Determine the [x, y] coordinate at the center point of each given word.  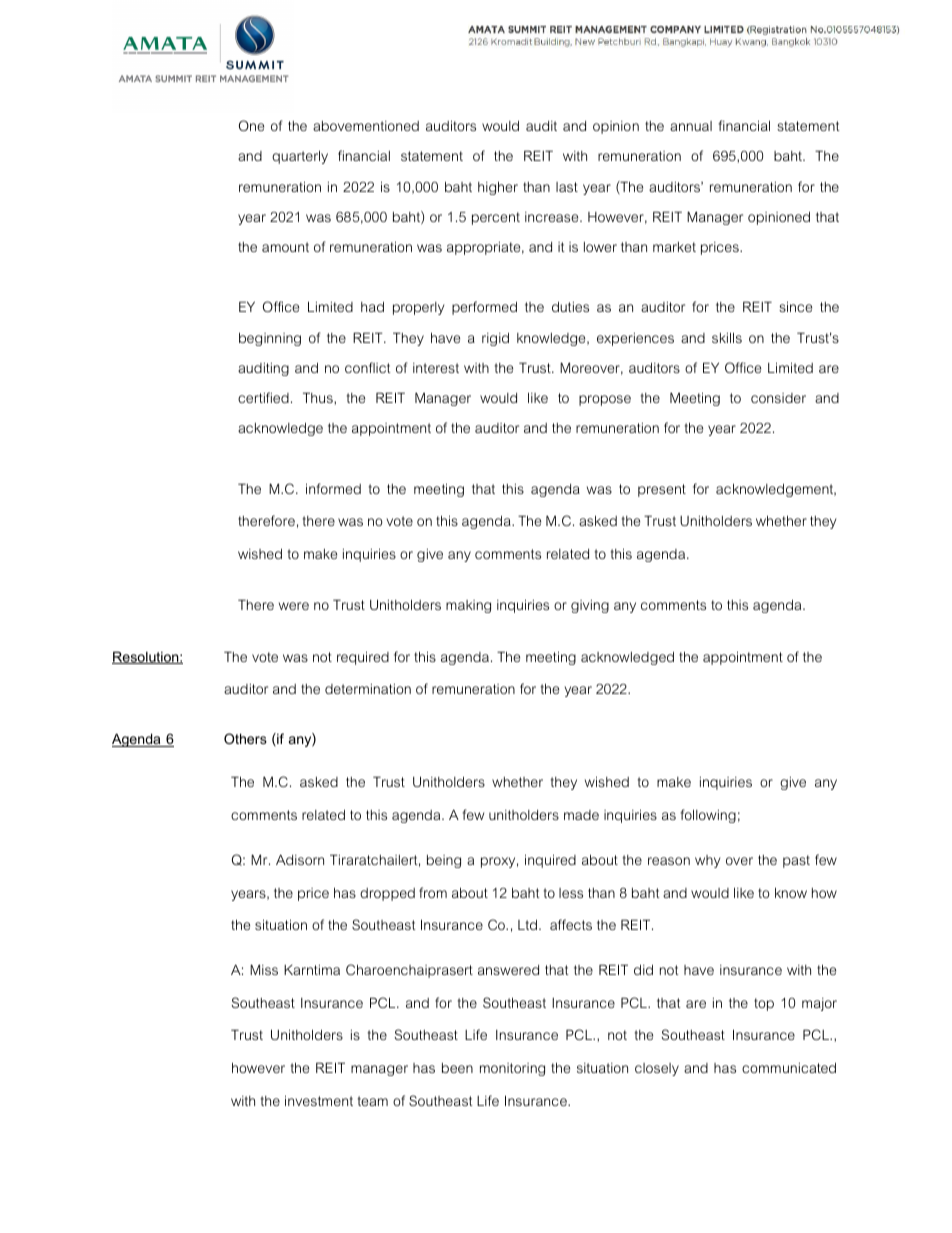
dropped [387, 894]
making [468, 606]
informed [333, 488]
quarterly [300, 157]
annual [691, 126]
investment [319, 1100]
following [708, 816]
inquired [550, 861]
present [662, 490]
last [567, 187]
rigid [495, 339]
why [707, 861]
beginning [270, 339]
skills [727, 337]
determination [368, 689]
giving [590, 606]
